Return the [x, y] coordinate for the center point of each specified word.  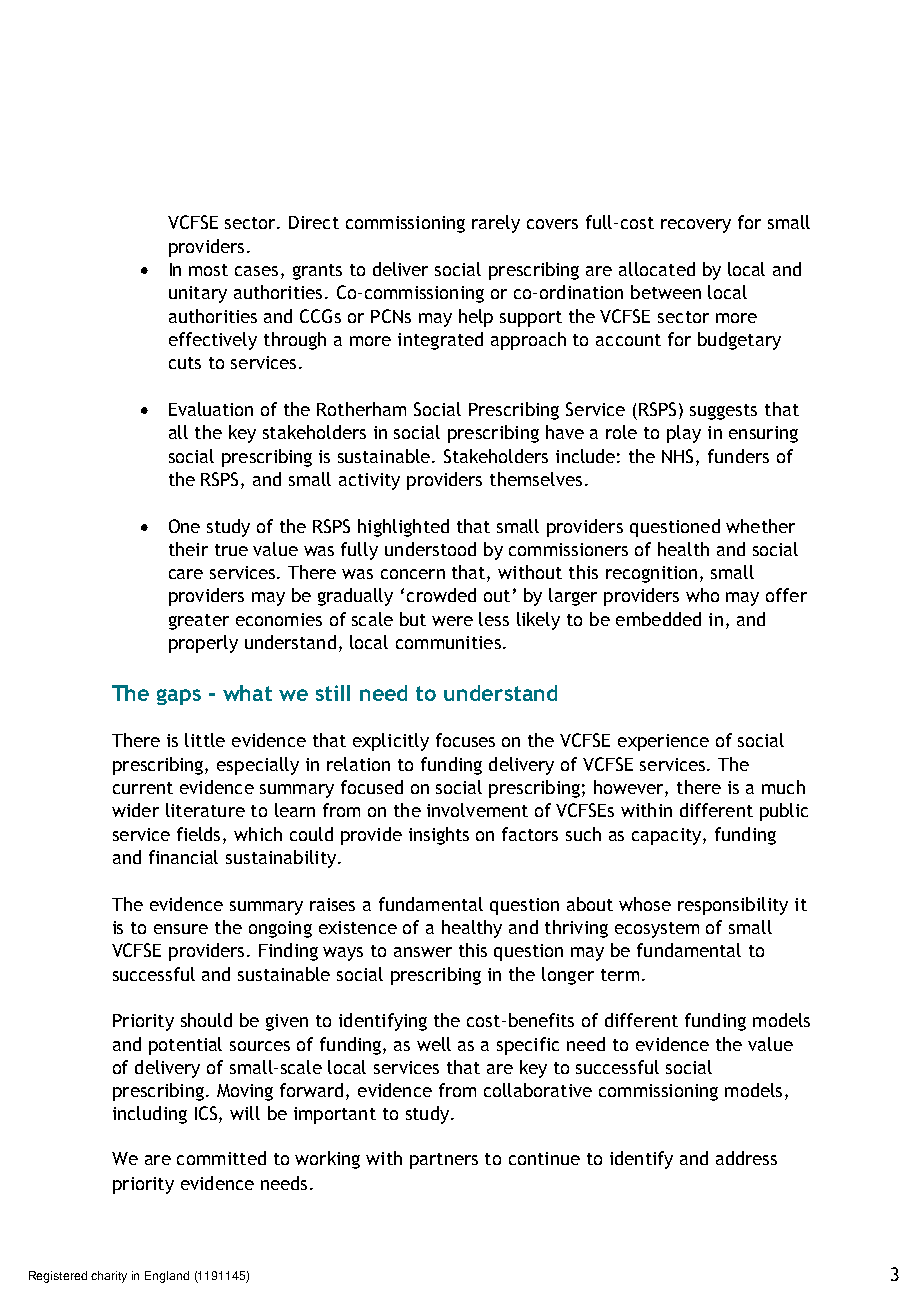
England [167, 1277]
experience [663, 742]
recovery [696, 226]
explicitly [391, 742]
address [746, 1158]
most [208, 270]
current [143, 788]
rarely [496, 224]
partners [444, 1161]
